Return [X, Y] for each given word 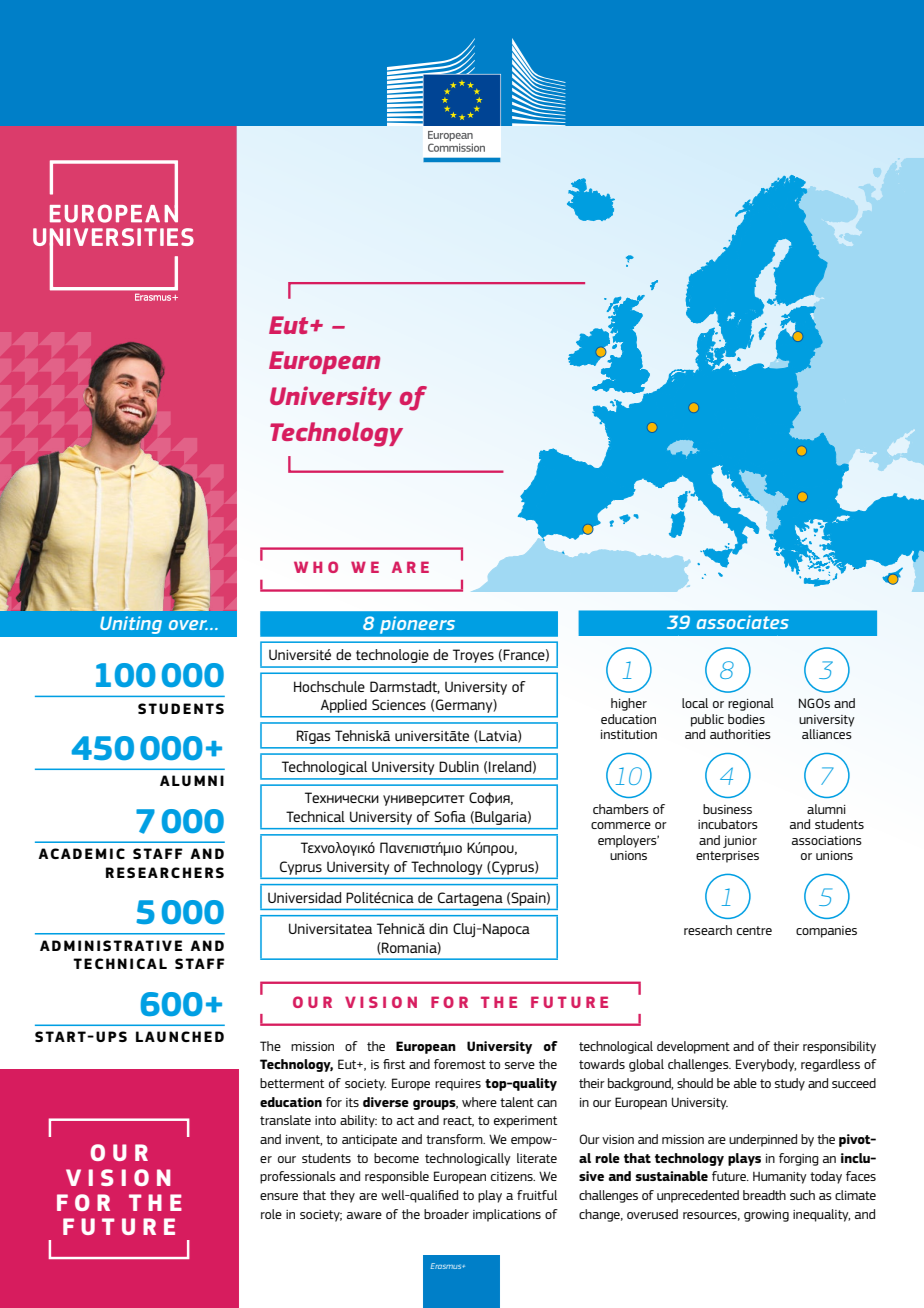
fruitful [537, 1195]
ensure [279, 1196]
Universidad [304, 897]
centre [754, 930]
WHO [316, 567]
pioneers [417, 625]
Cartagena [470, 899]
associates [743, 622]
